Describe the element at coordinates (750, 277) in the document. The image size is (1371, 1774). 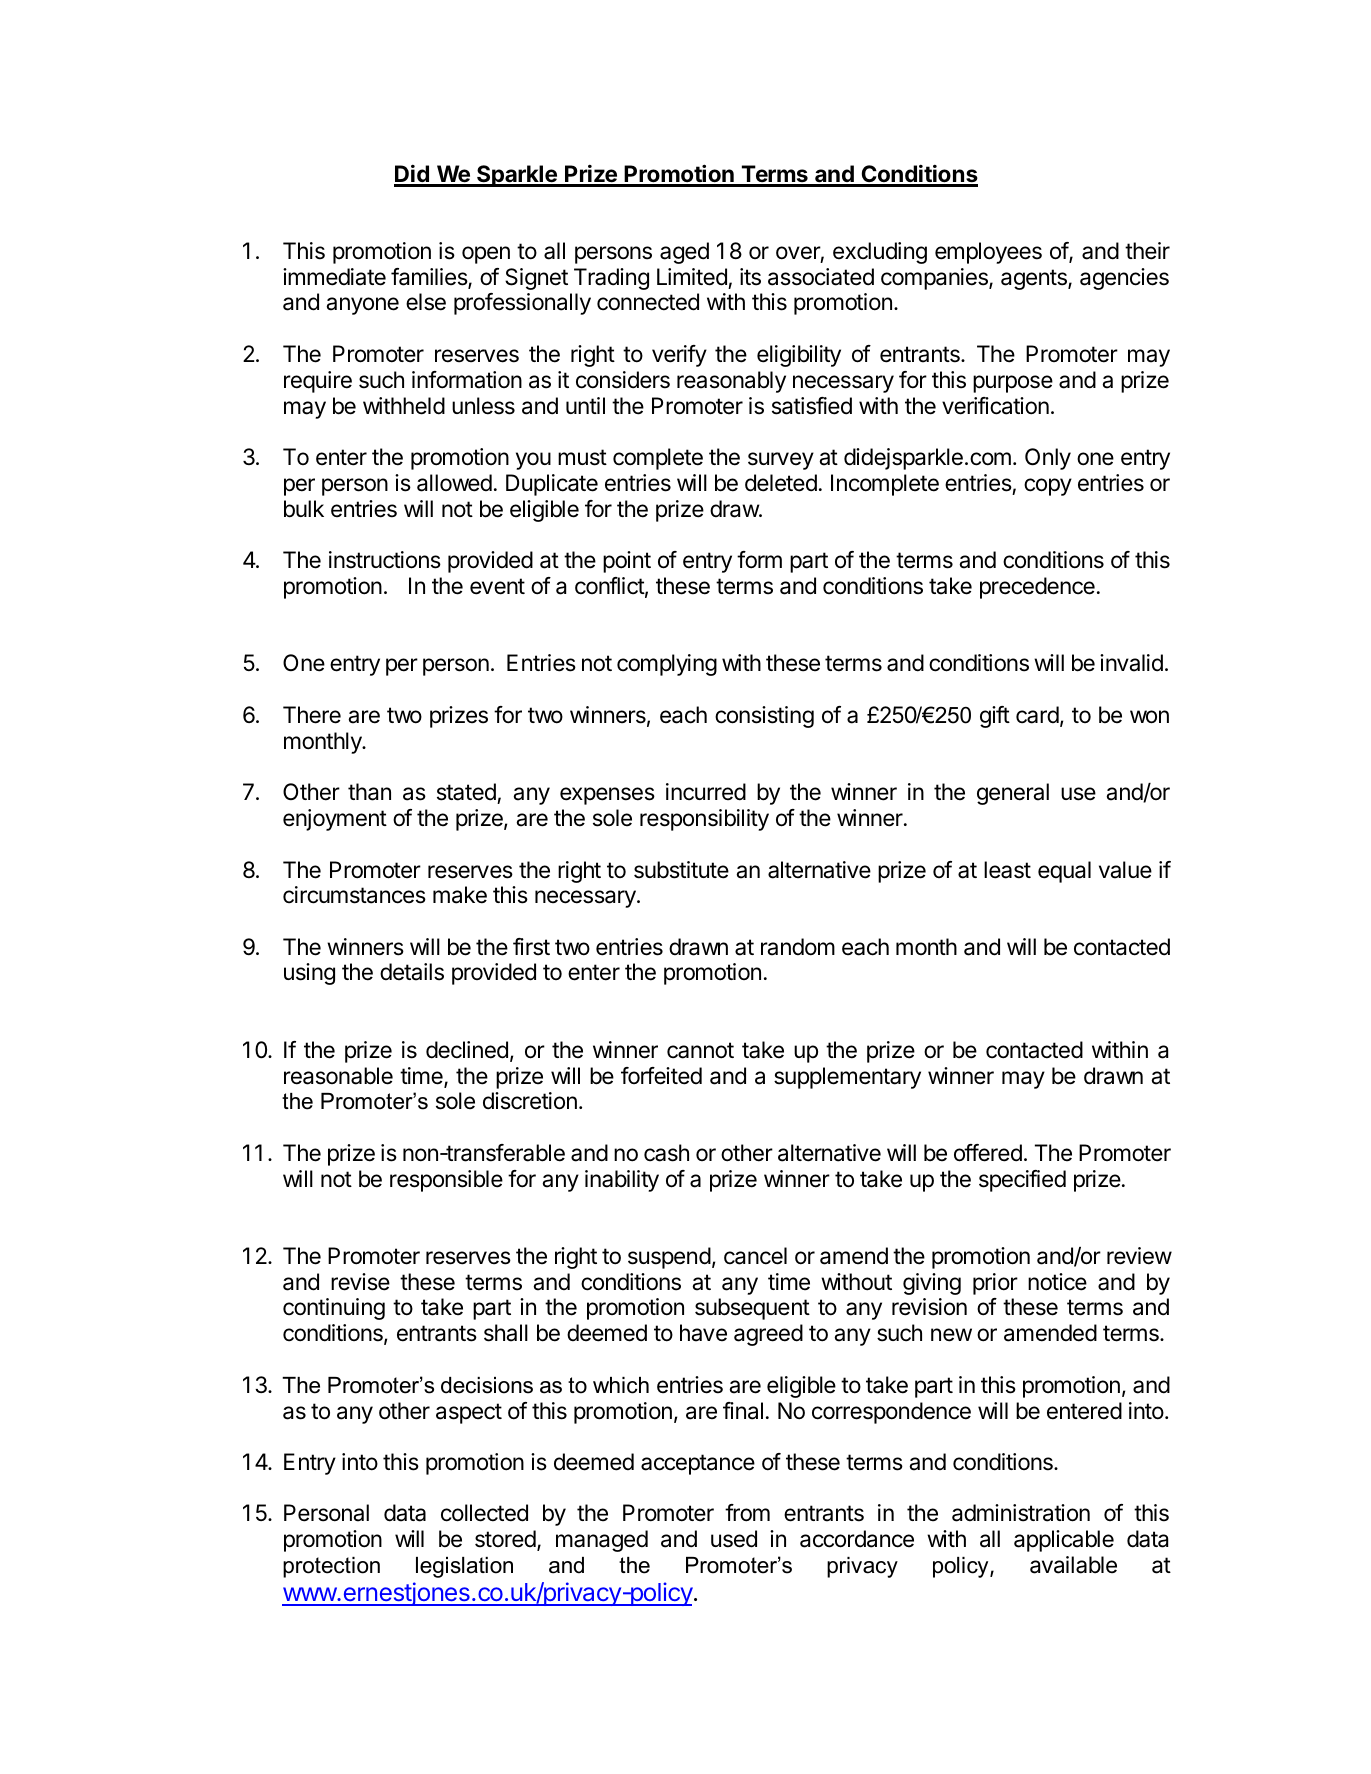
I see `its` at that location.
